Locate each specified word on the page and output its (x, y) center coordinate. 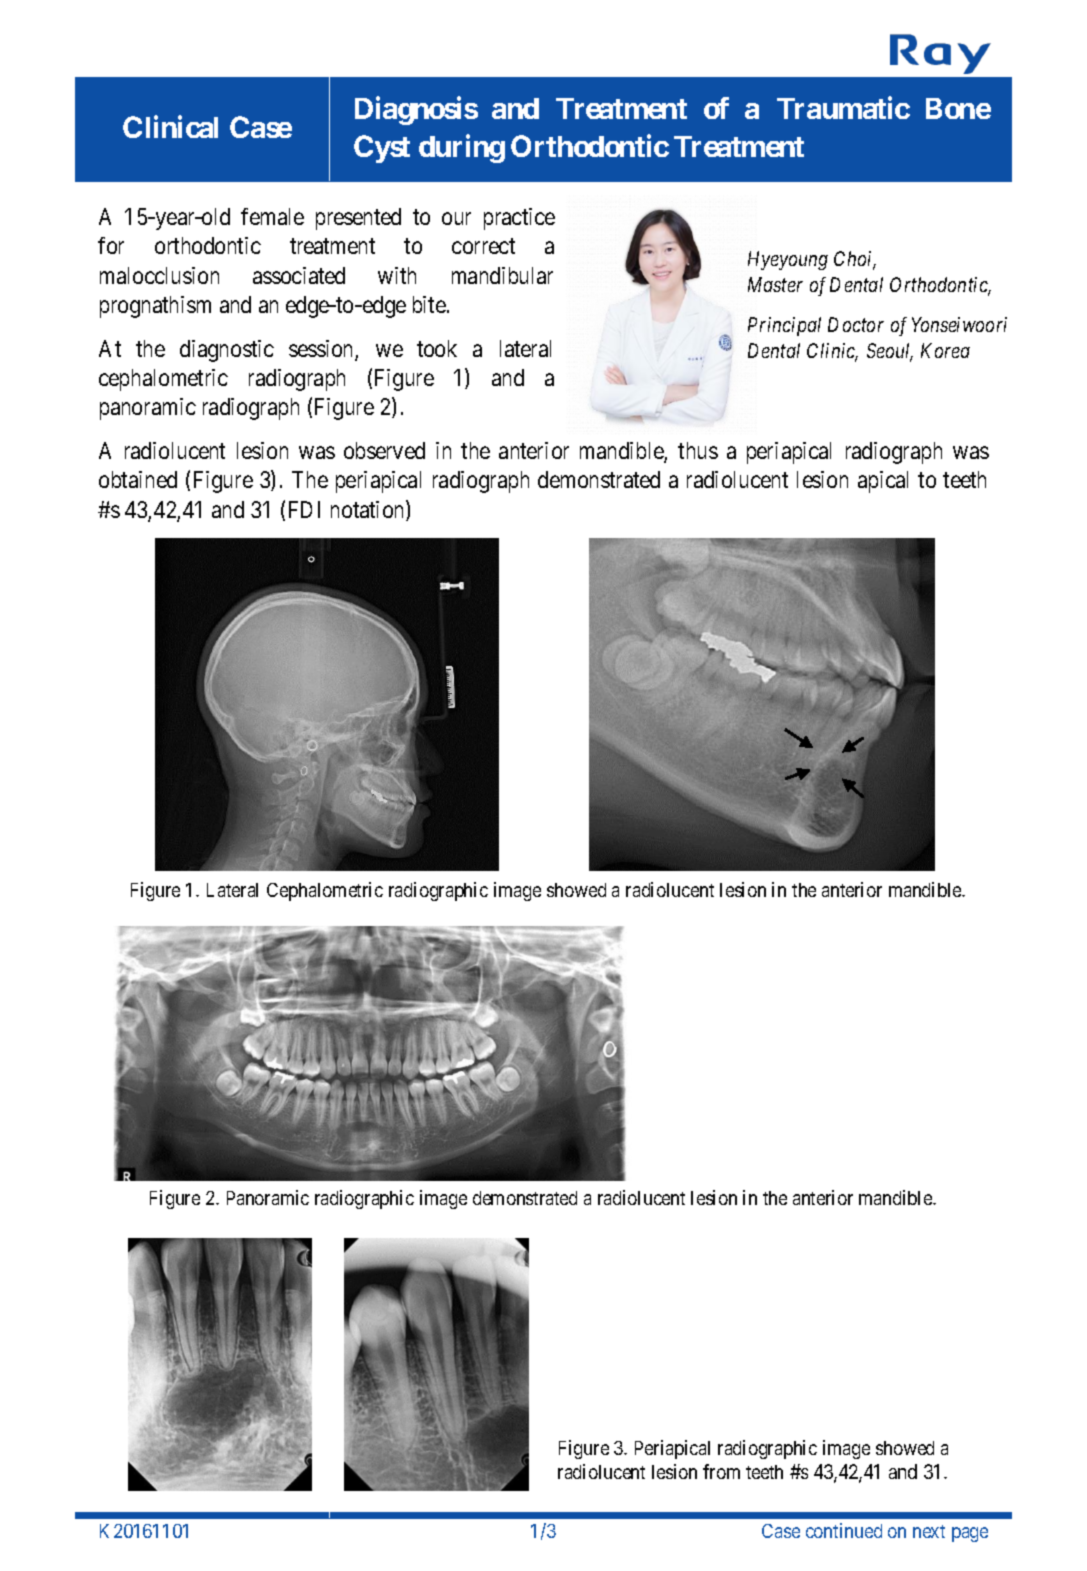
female (272, 216)
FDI (304, 509)
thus (698, 450)
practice (519, 219)
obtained (138, 479)
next (929, 1531)
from (721, 1471)
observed (384, 450)
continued (844, 1530)
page (970, 1534)
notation (369, 510)
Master (775, 284)
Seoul (890, 352)
